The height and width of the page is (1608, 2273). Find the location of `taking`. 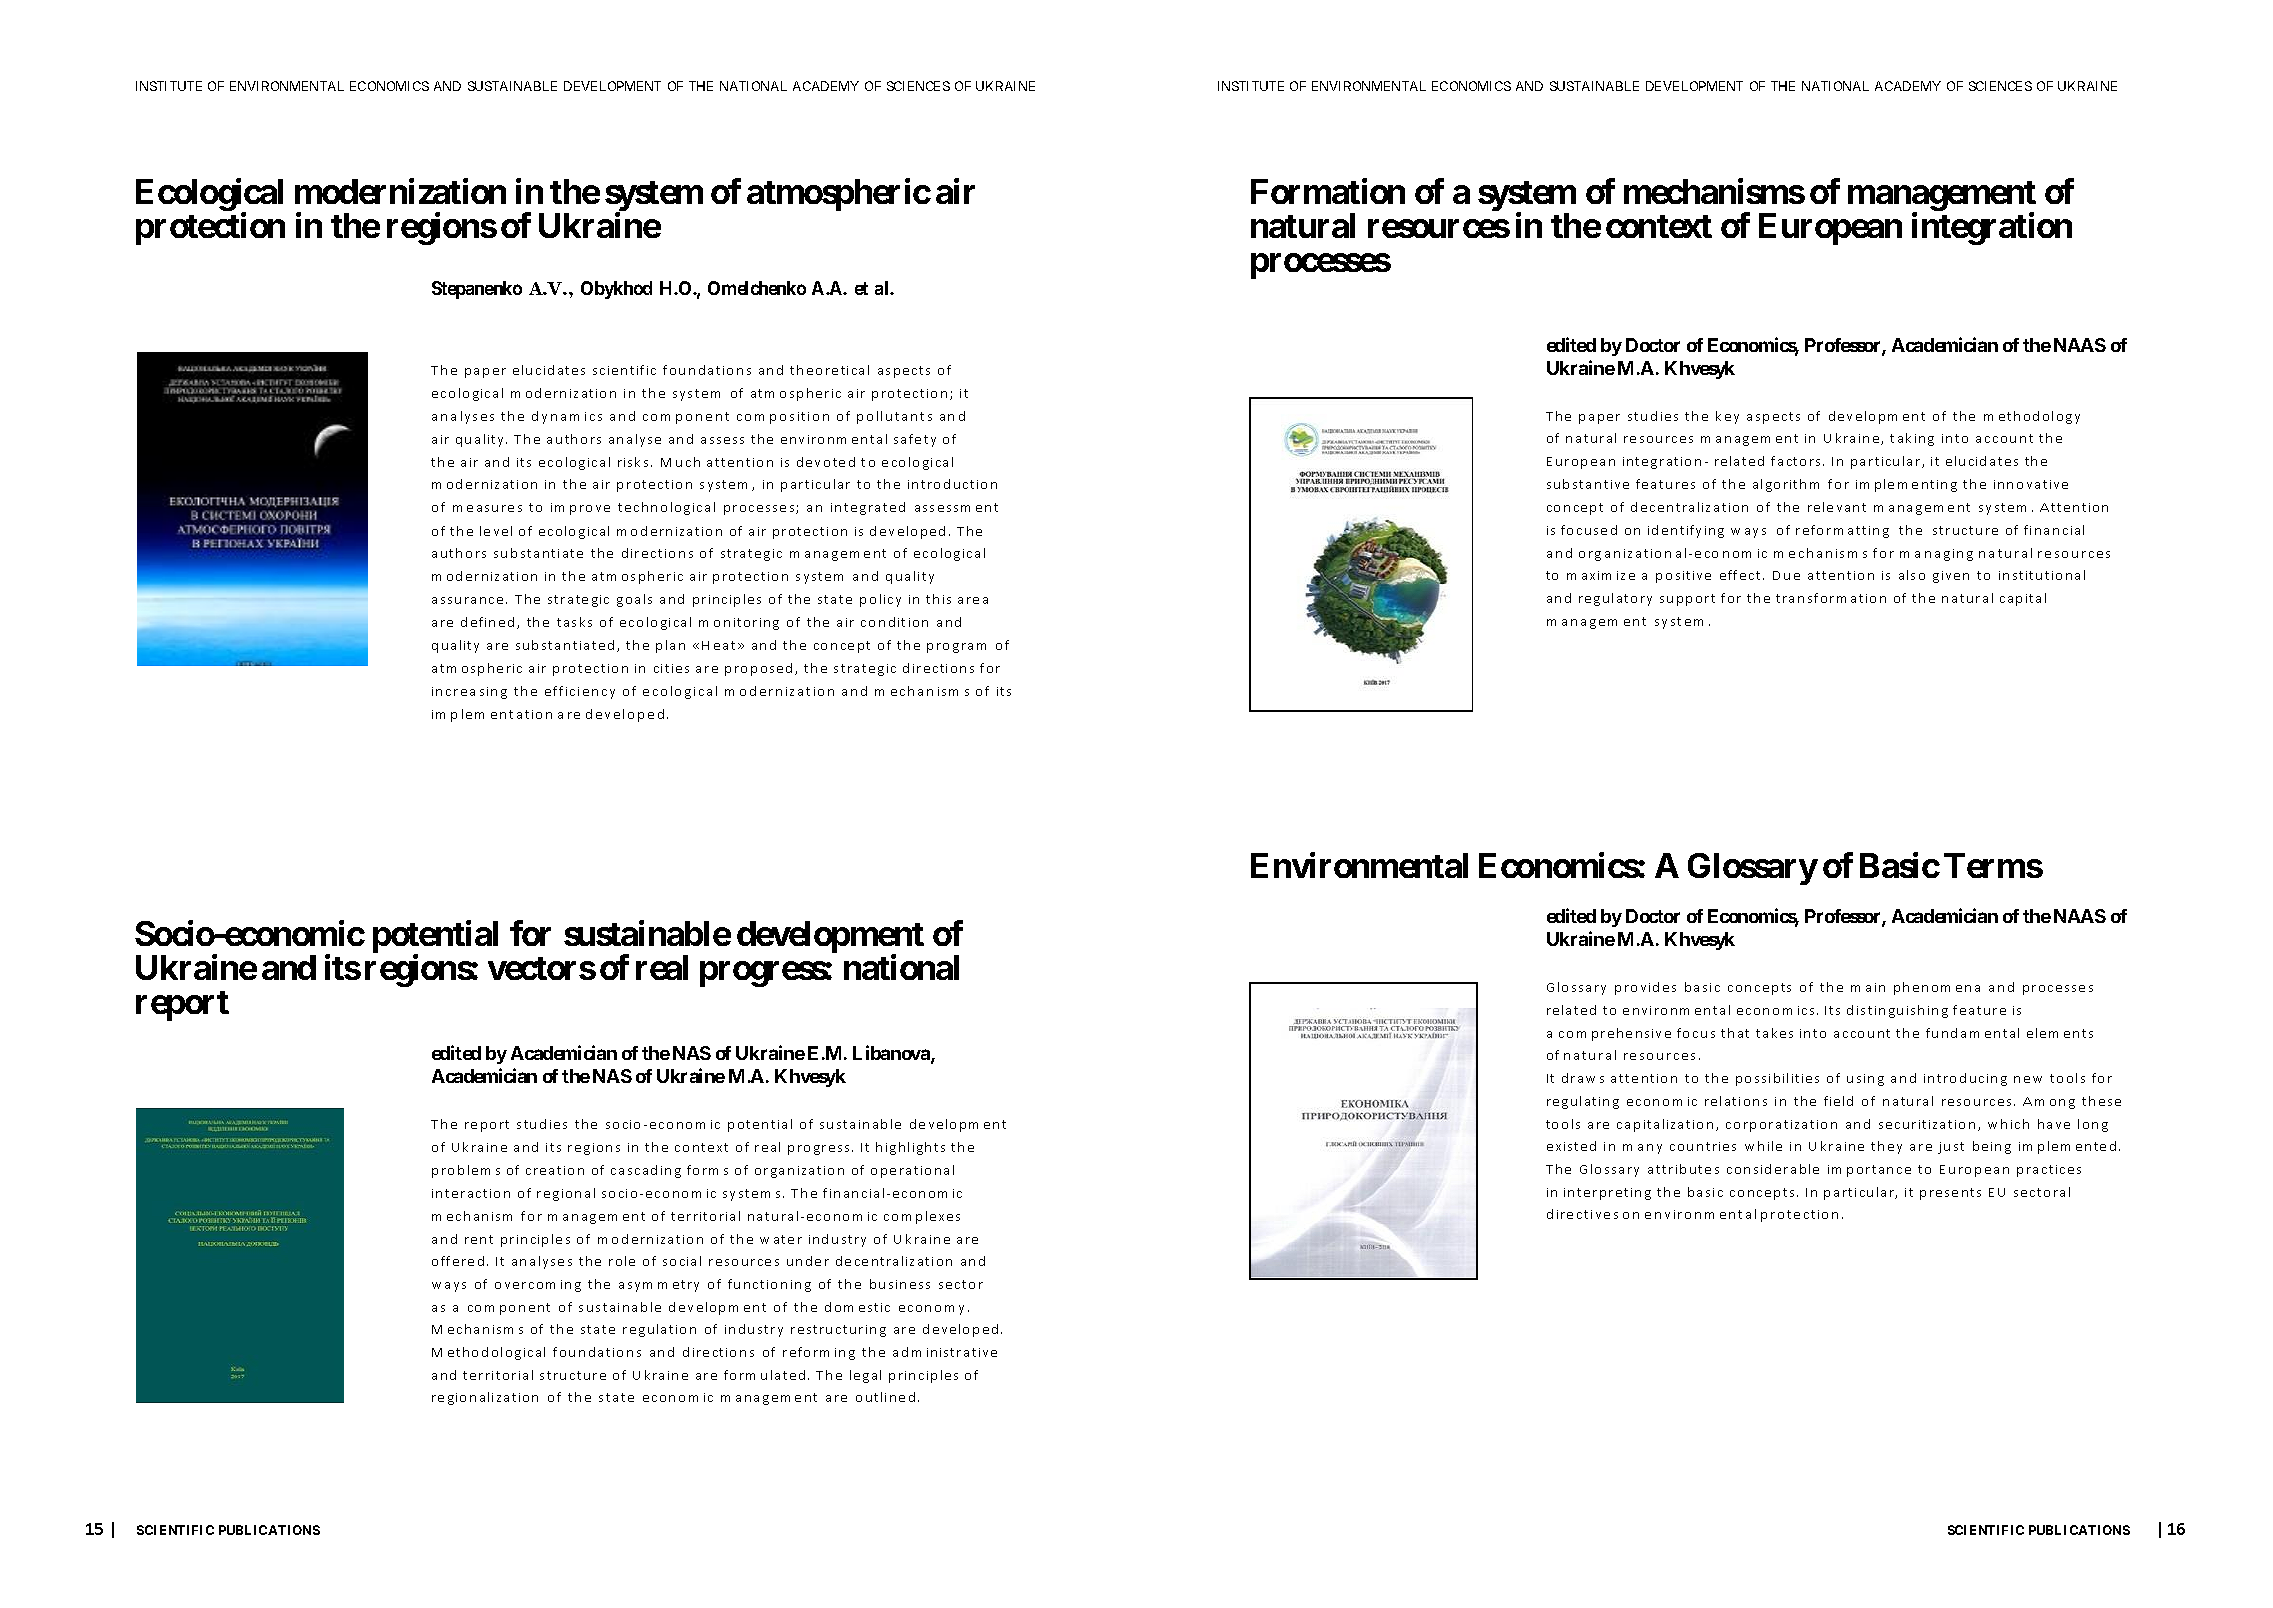

taking is located at coordinates (1912, 439).
